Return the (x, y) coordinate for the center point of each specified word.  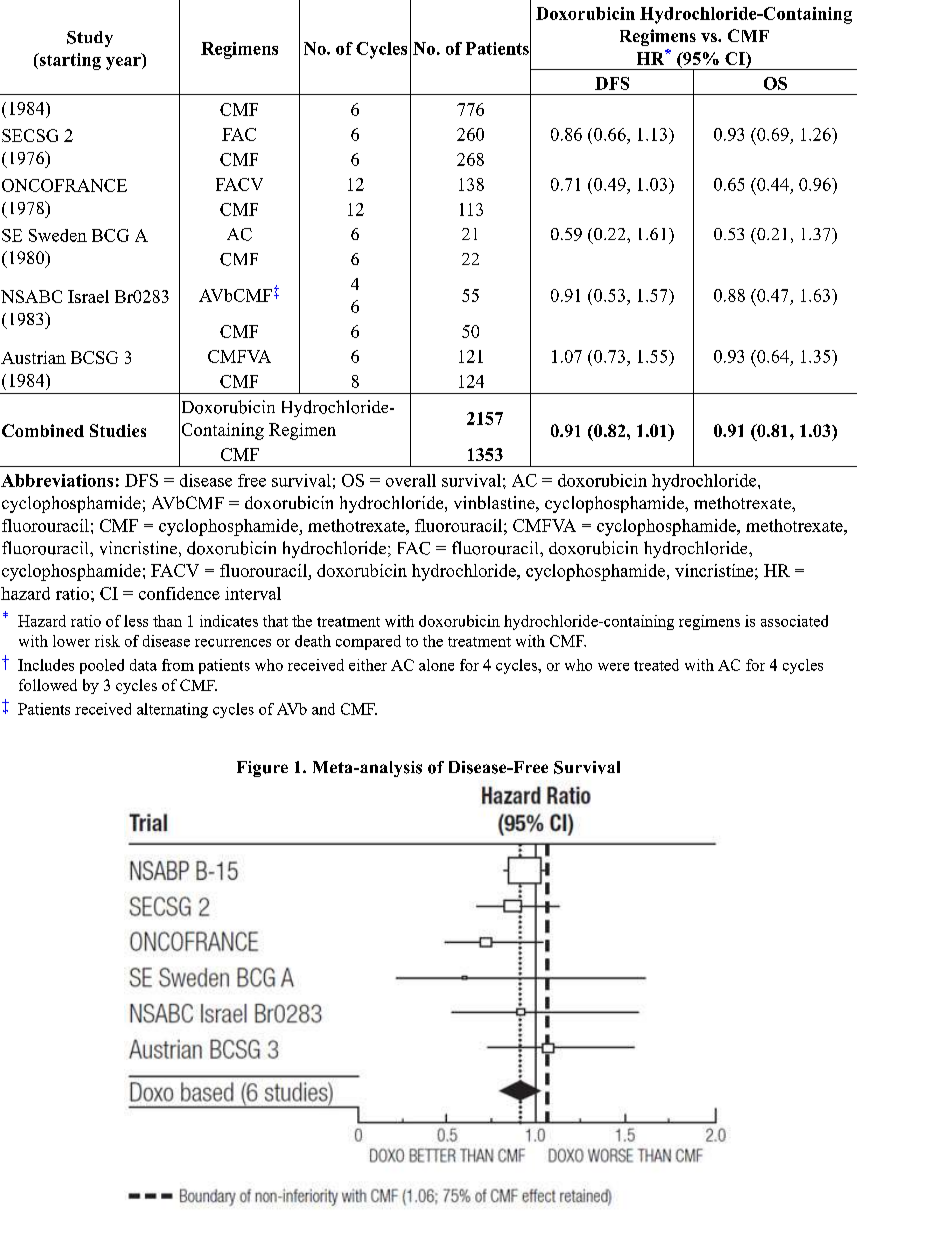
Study (90, 39)
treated (656, 665)
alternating (172, 710)
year (124, 63)
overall (411, 480)
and (323, 709)
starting (69, 61)
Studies (118, 430)
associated (794, 621)
